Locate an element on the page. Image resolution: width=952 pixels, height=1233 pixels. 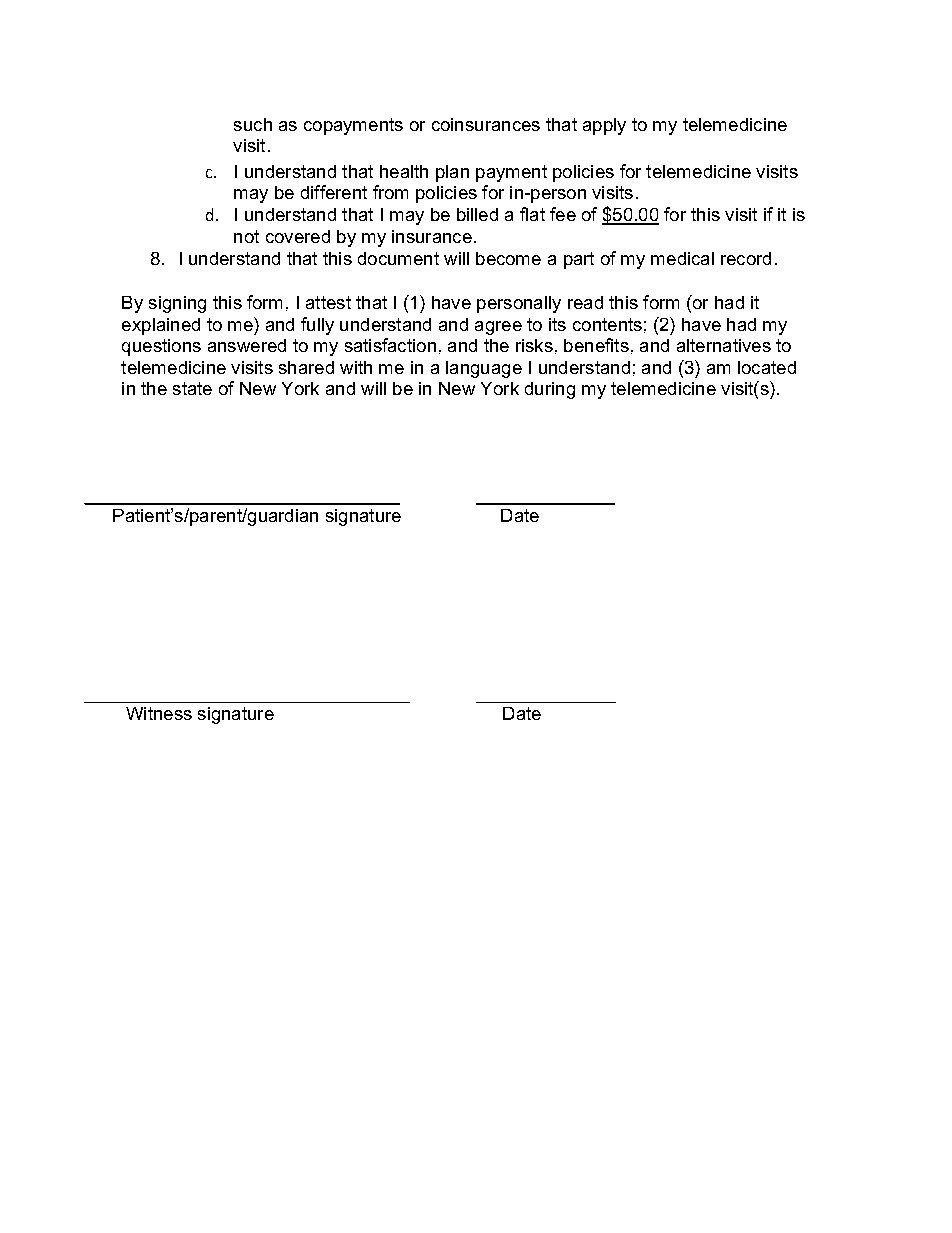
agree is located at coordinates (498, 328).
